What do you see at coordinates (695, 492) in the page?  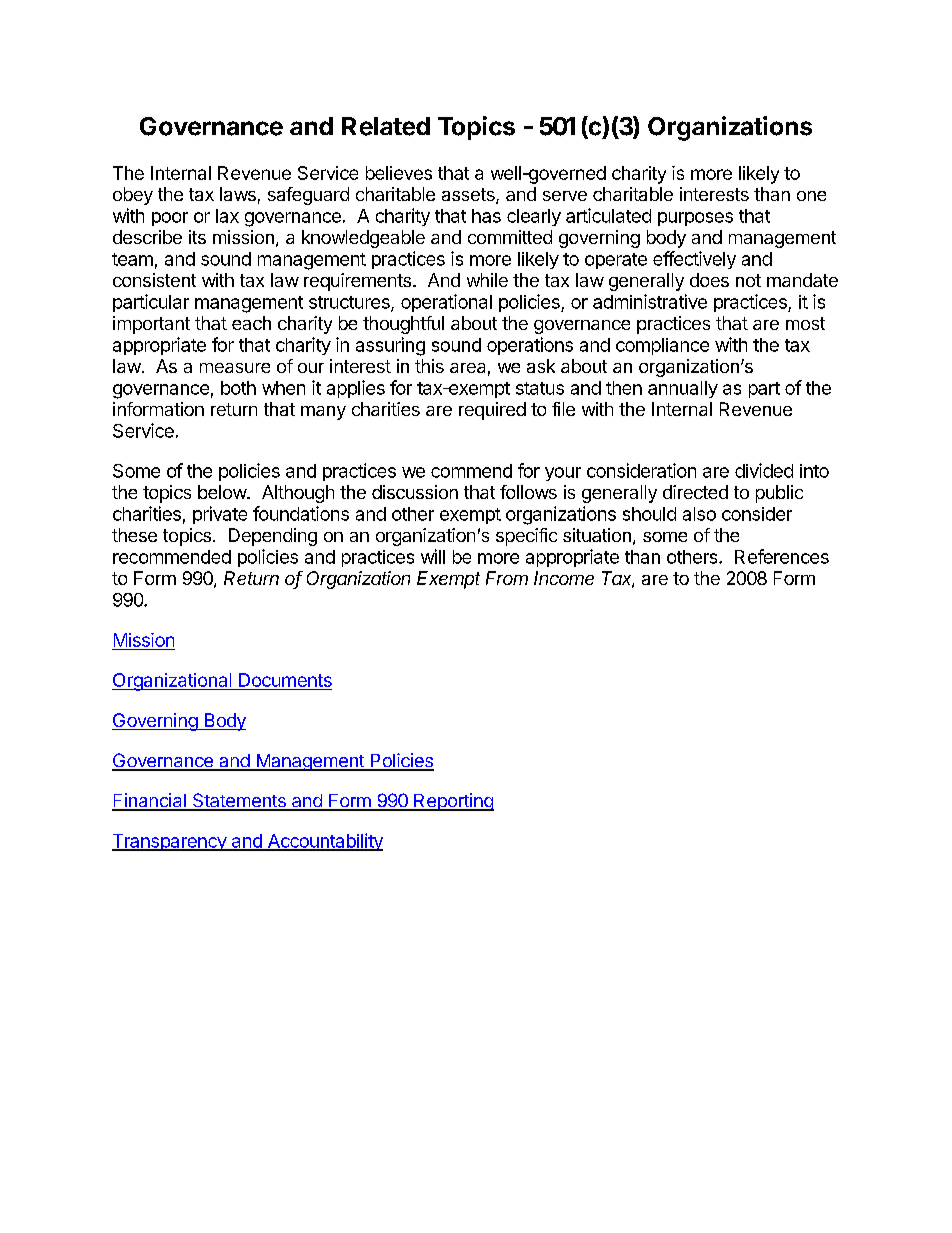 I see `directed` at bounding box center [695, 492].
